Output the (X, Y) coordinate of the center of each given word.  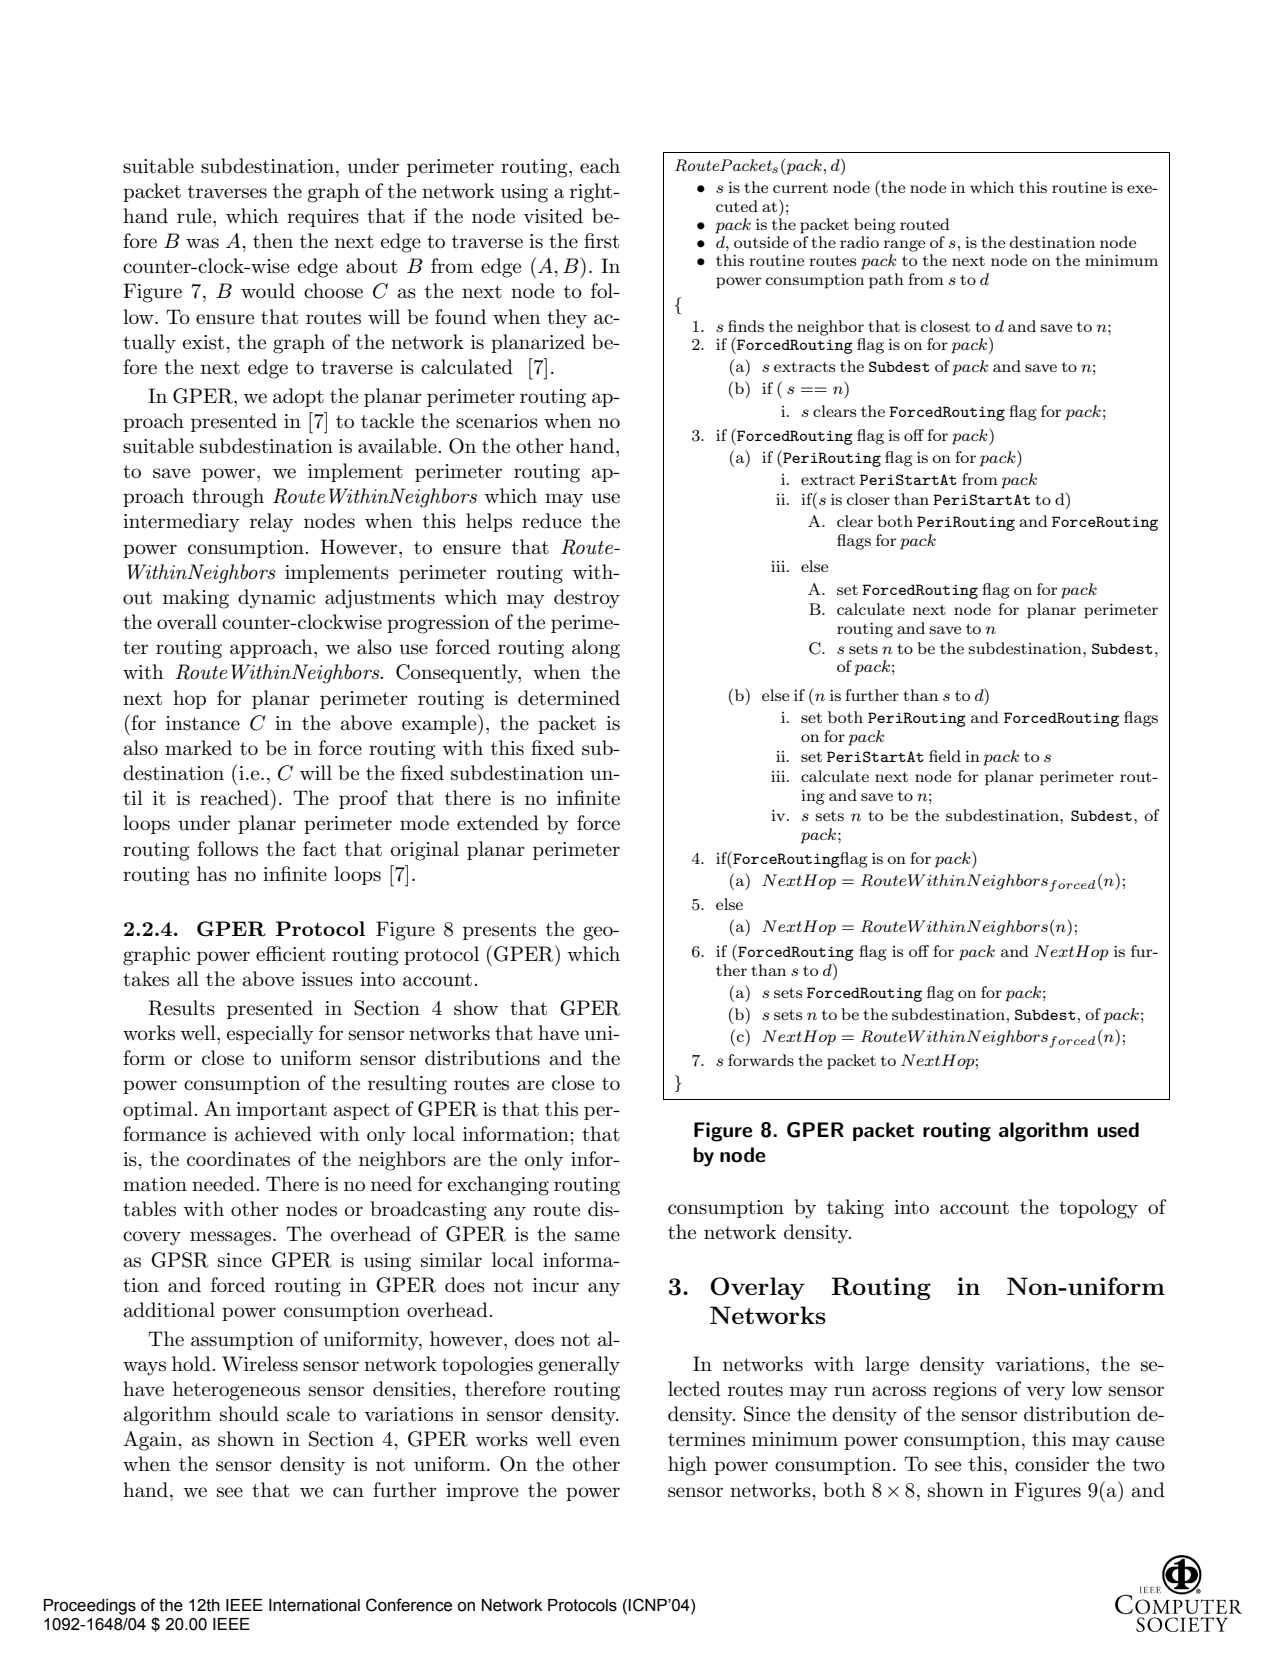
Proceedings (90, 1607)
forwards (761, 1060)
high (687, 1466)
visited (553, 216)
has (212, 874)
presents (499, 931)
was (202, 243)
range (904, 246)
